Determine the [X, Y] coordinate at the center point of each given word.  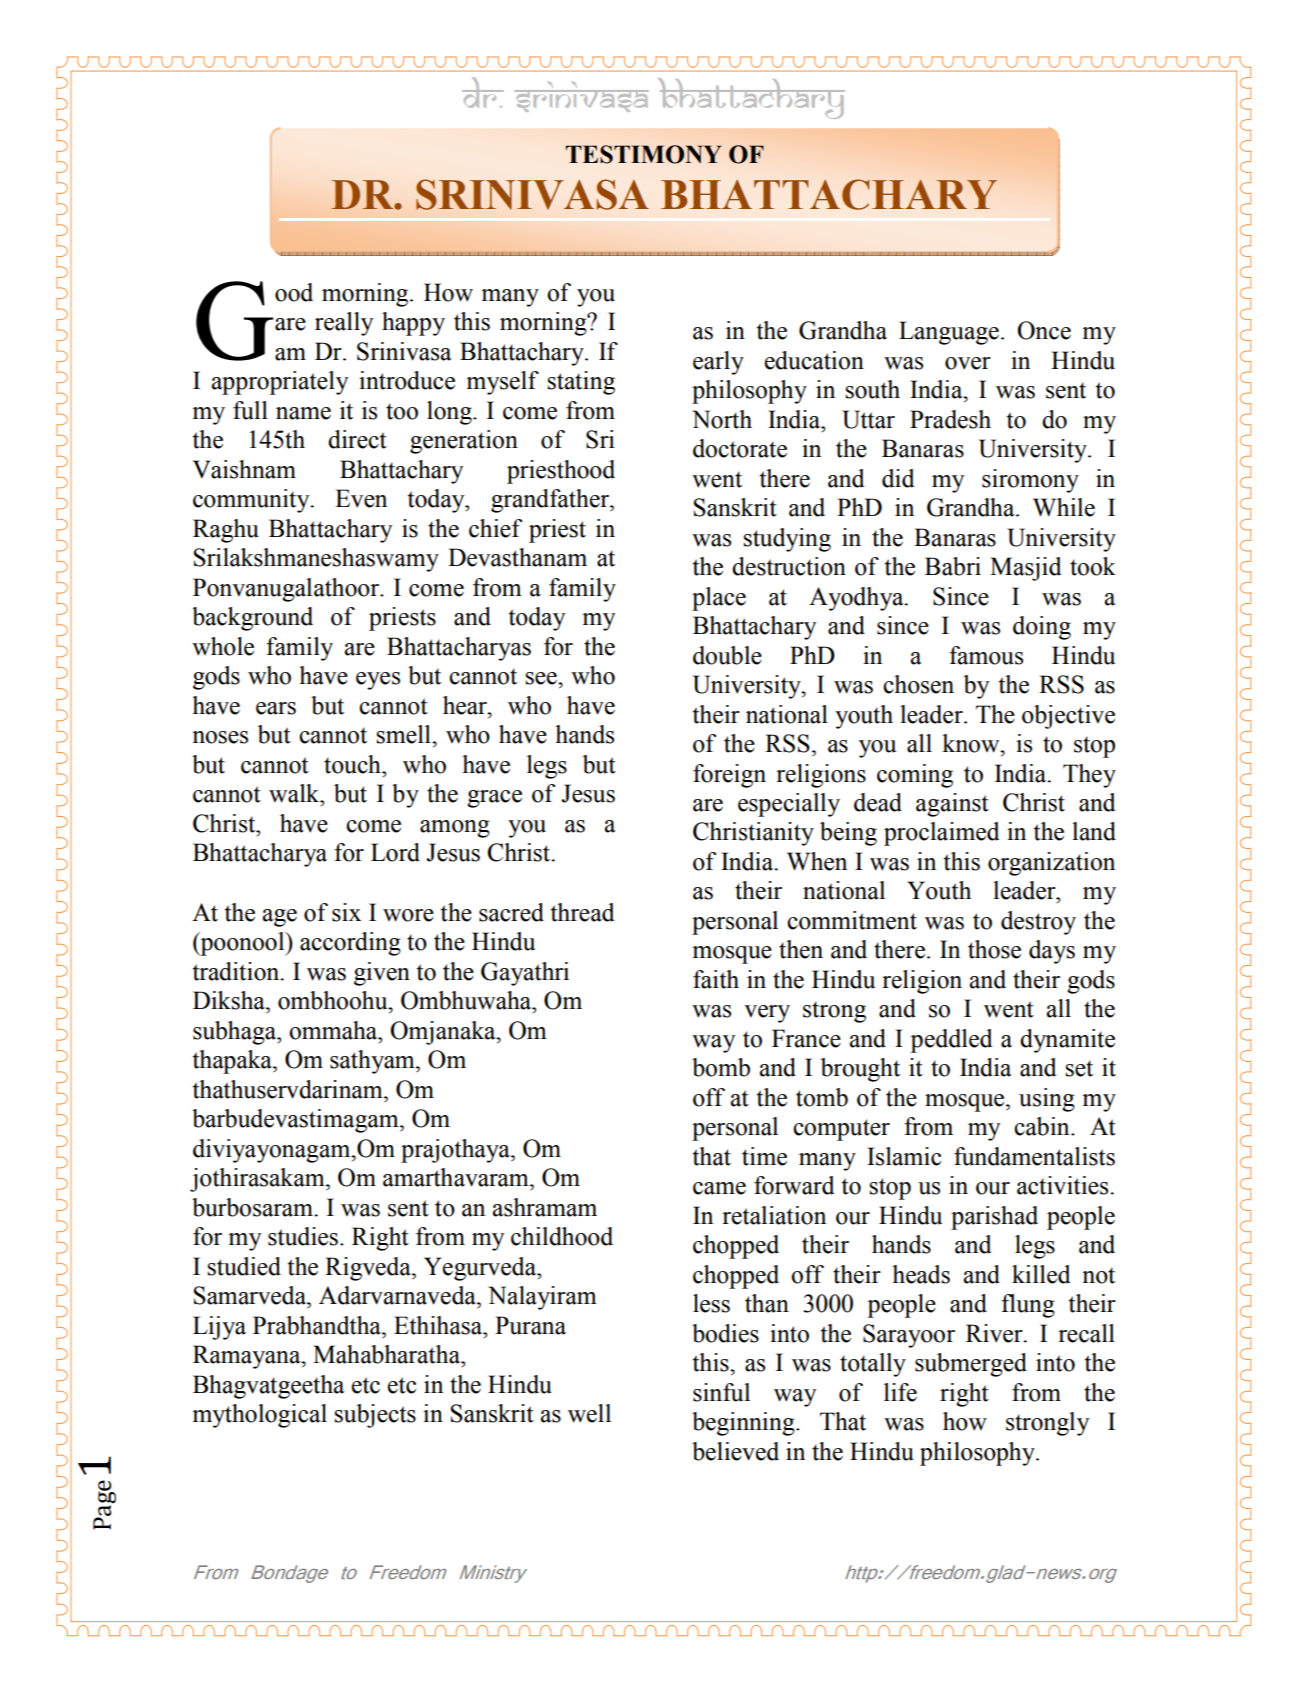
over [968, 363]
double [727, 655]
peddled [951, 1041]
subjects [375, 1416]
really [344, 324]
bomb [721, 1067]
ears [276, 708]
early [718, 363]
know [972, 743]
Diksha [230, 1000]
